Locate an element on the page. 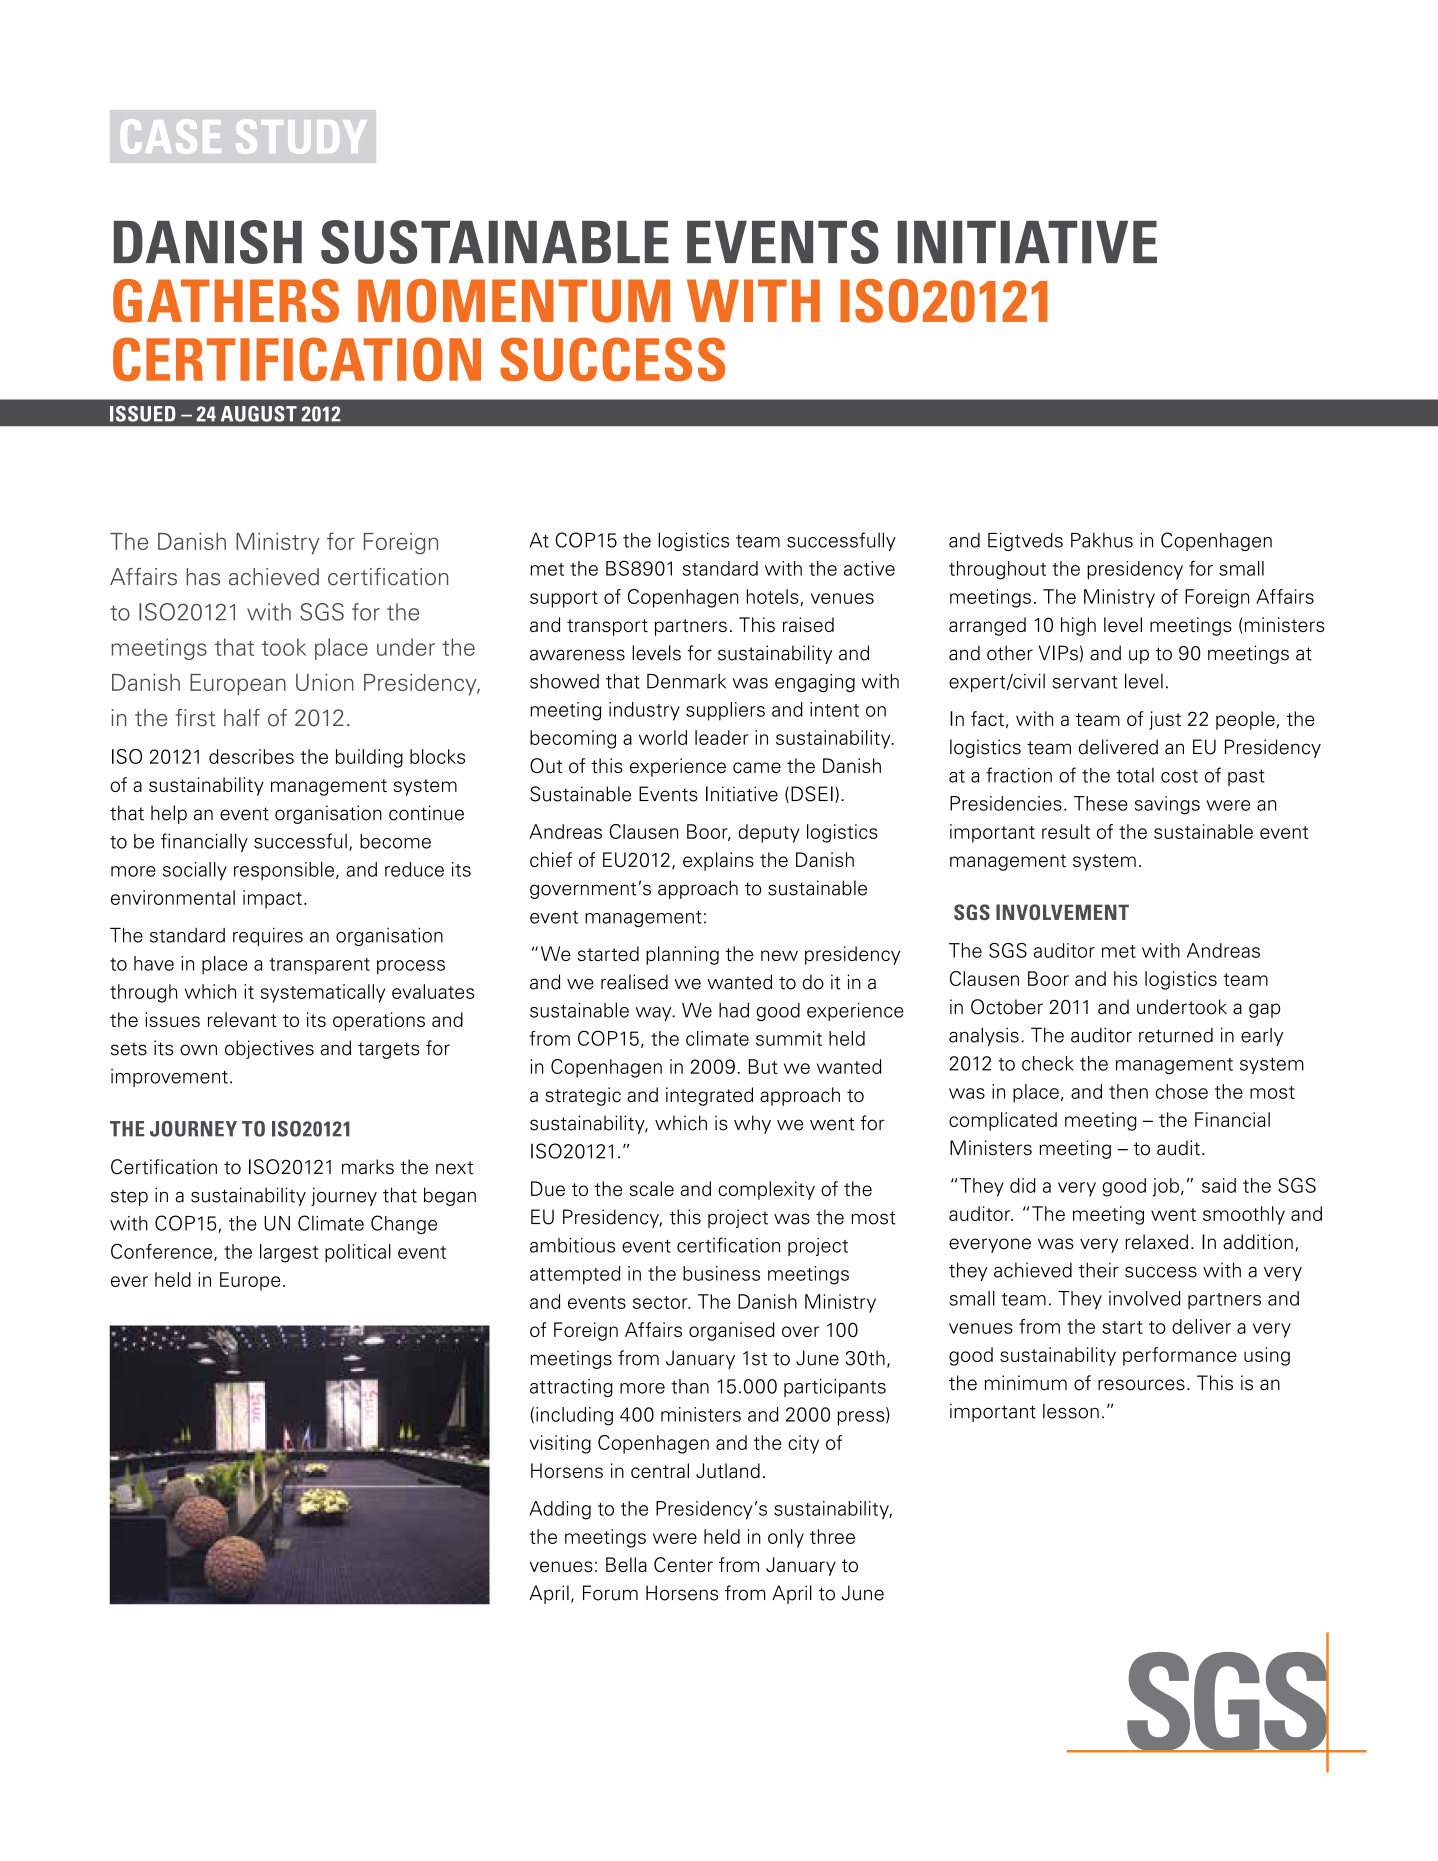  active is located at coordinates (869, 568).
